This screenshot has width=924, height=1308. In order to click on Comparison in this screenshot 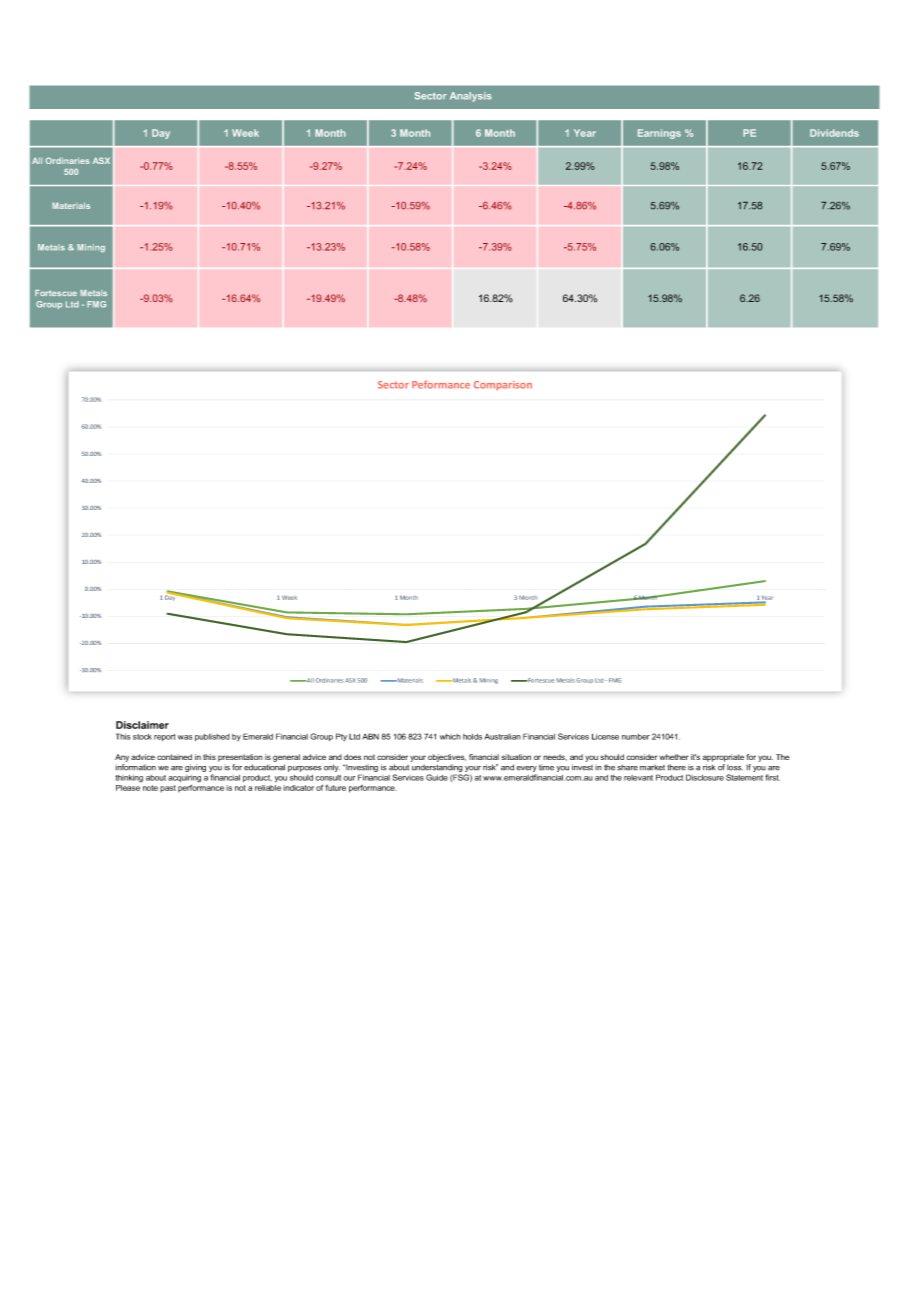, I will do `click(503, 386)`.
